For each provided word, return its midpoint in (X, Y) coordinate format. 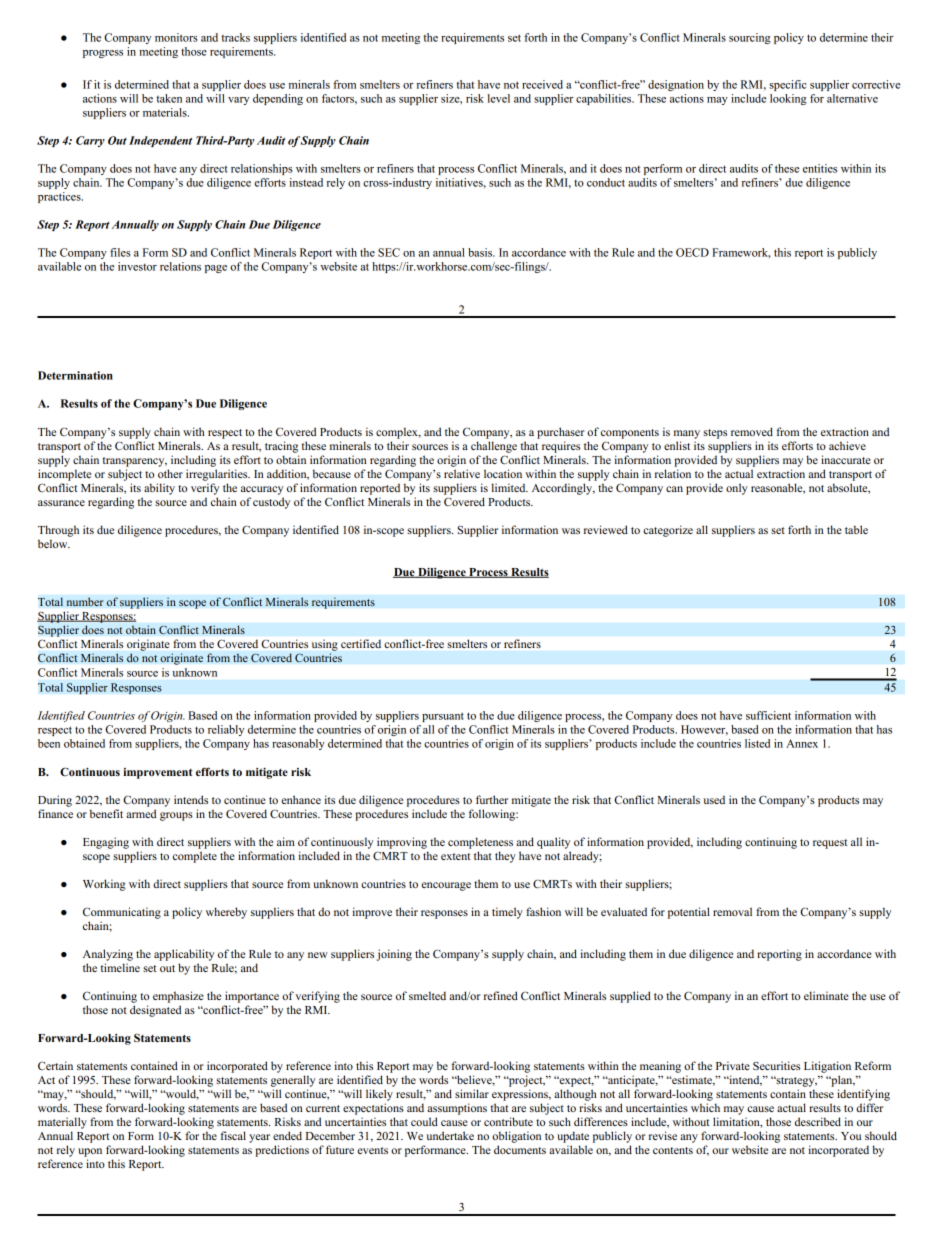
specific (788, 85)
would (181, 1094)
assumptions (457, 1109)
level (498, 98)
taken (169, 98)
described (818, 1121)
